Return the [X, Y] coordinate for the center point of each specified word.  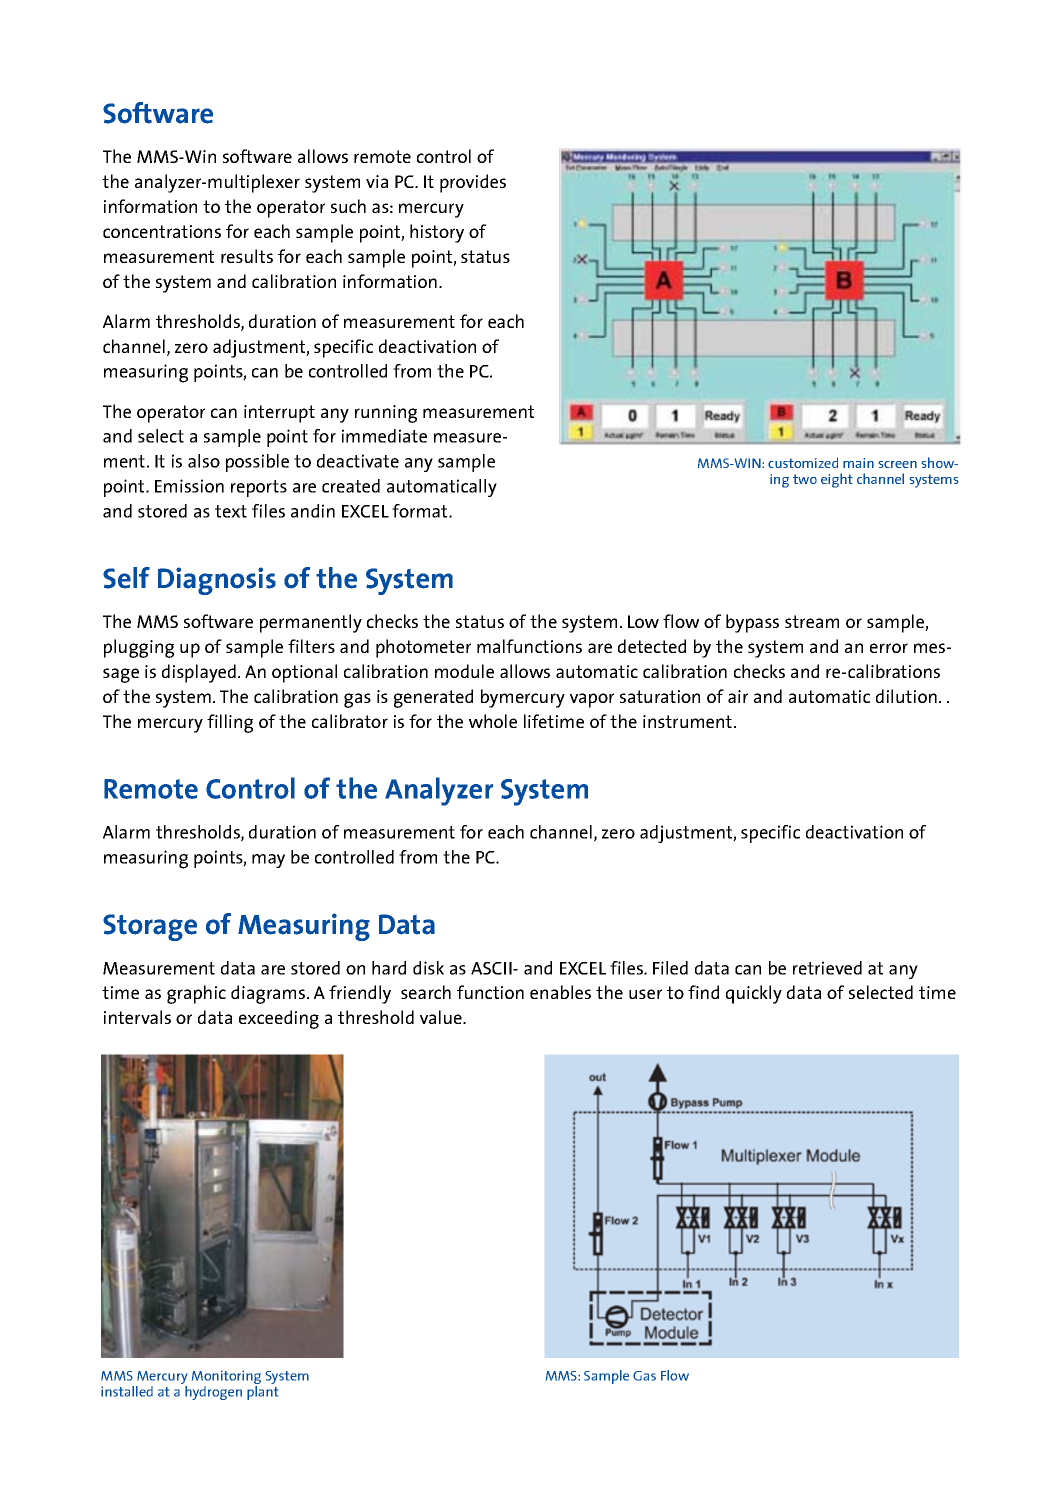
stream [812, 621]
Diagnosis [217, 581]
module [464, 671]
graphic [196, 994]
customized [803, 462]
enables [560, 992]
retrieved [827, 968]
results [247, 256]
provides [473, 183]
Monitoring [226, 1378]
